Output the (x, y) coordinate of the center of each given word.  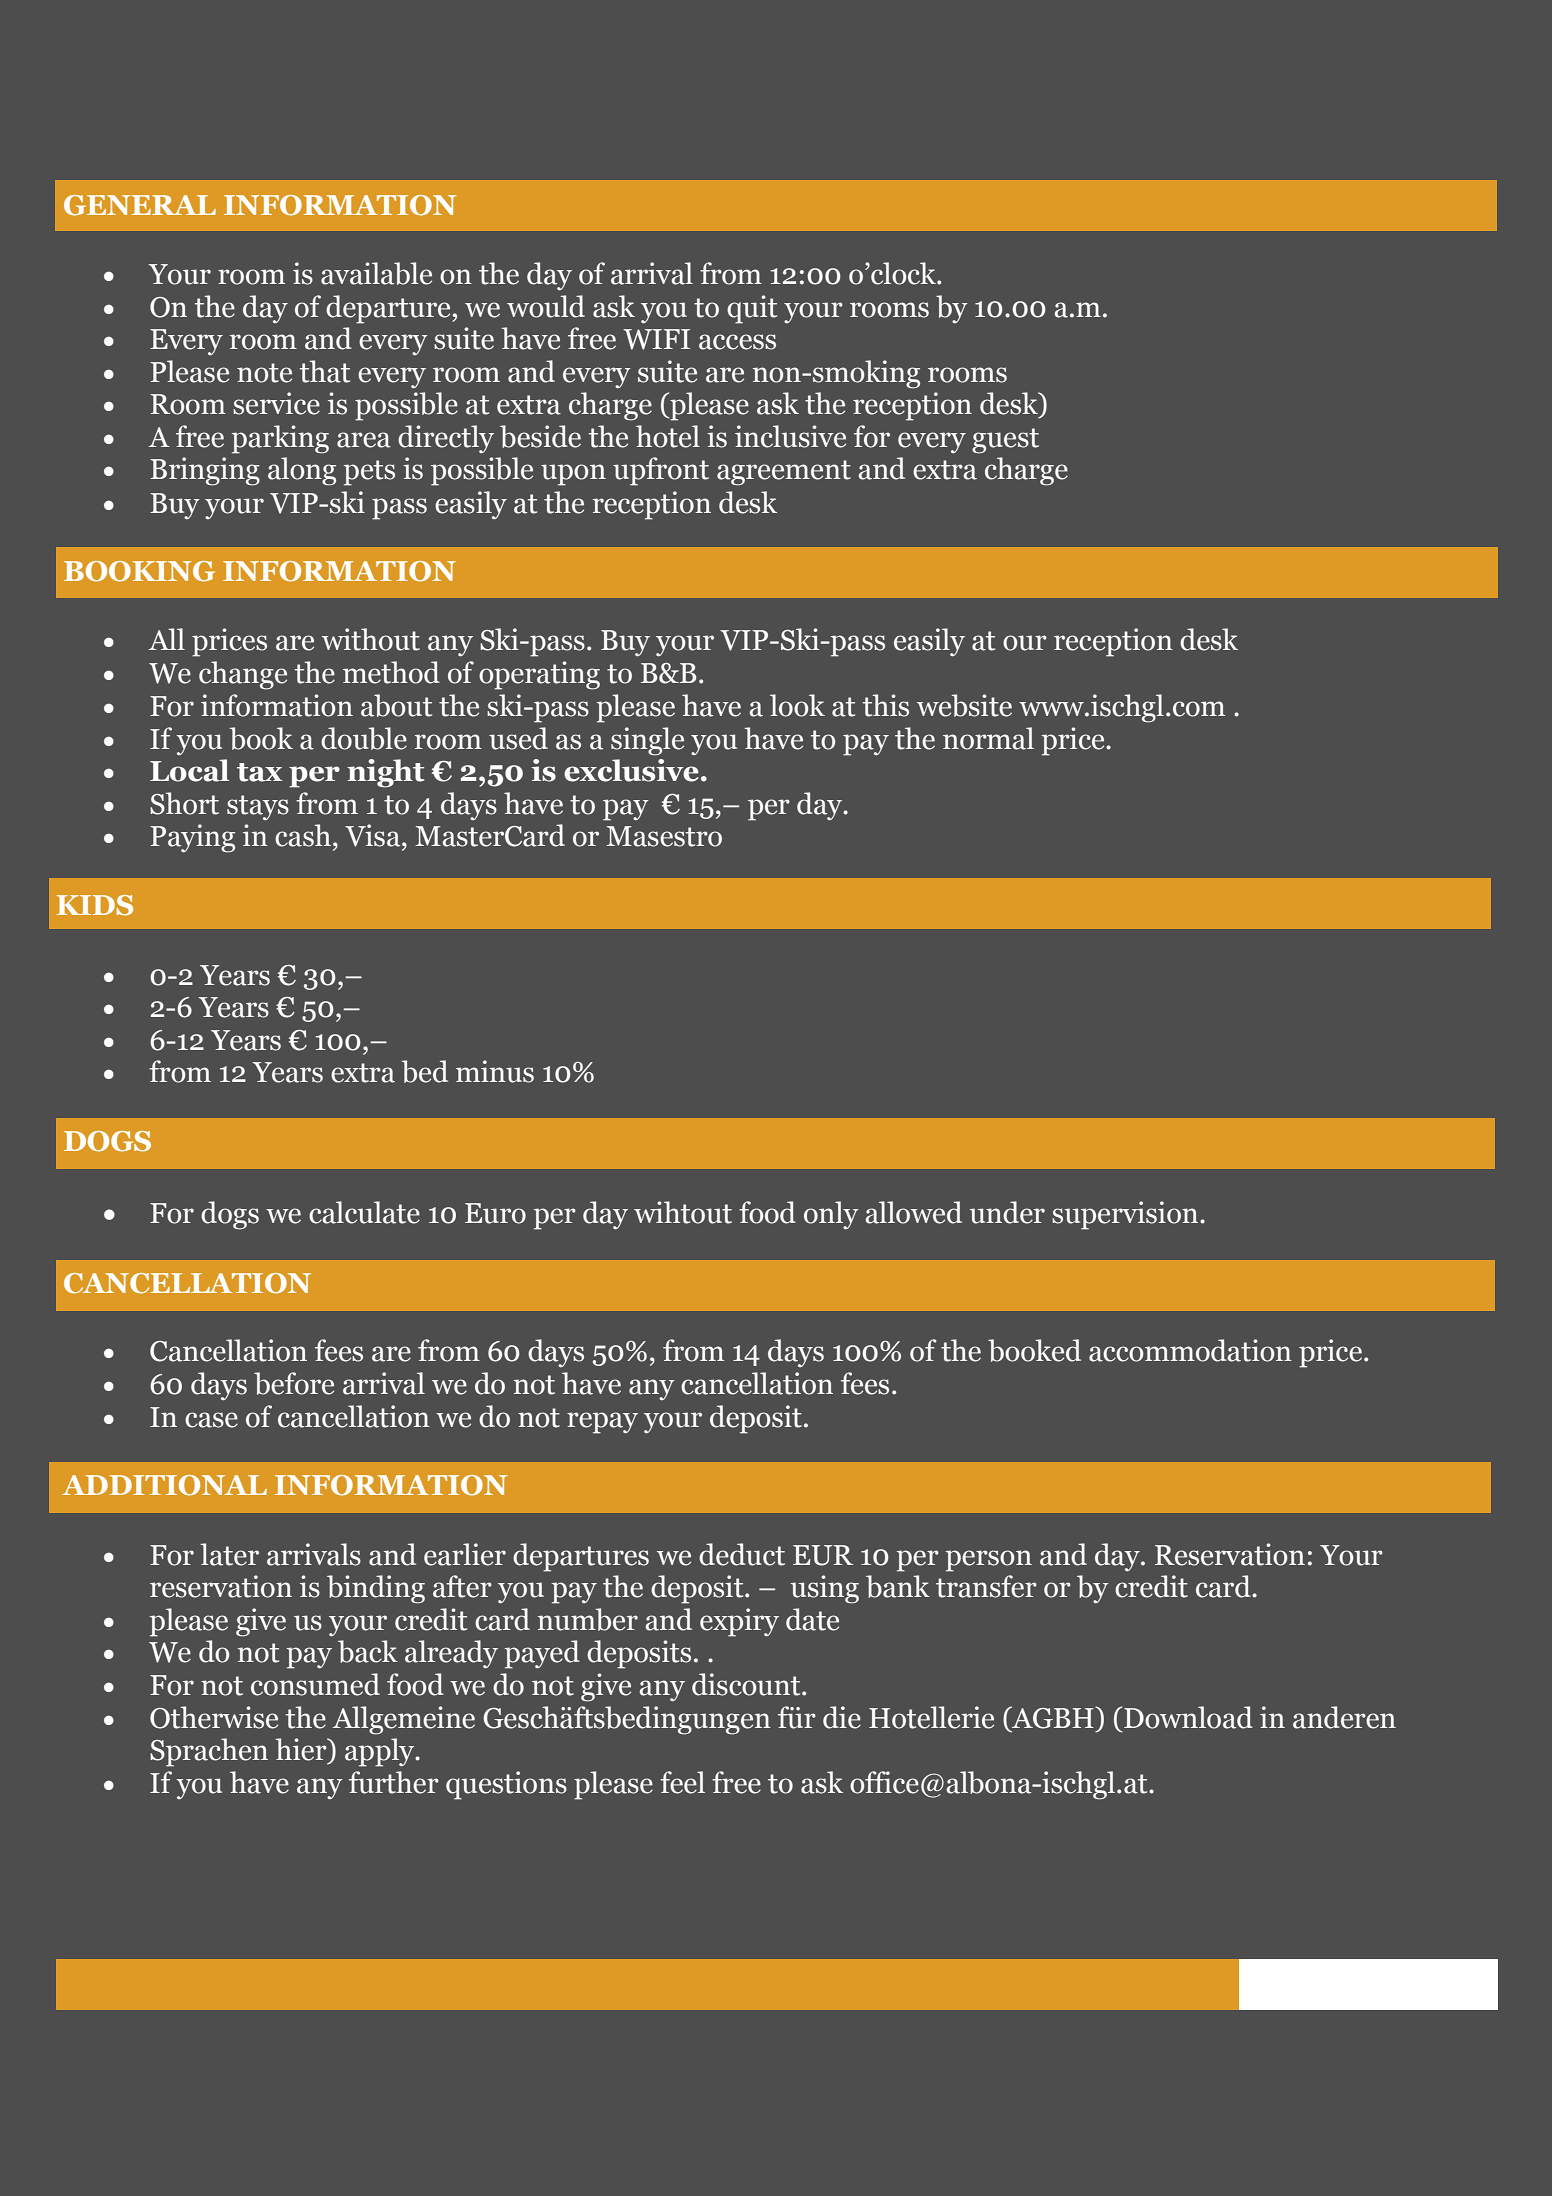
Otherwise (214, 1717)
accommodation (1190, 1350)
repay (602, 1423)
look (797, 705)
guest (1005, 441)
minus (495, 1071)
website (964, 705)
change (243, 675)
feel (682, 1782)
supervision (1126, 1215)
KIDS (95, 905)
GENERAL (140, 205)
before (294, 1383)
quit (752, 309)
